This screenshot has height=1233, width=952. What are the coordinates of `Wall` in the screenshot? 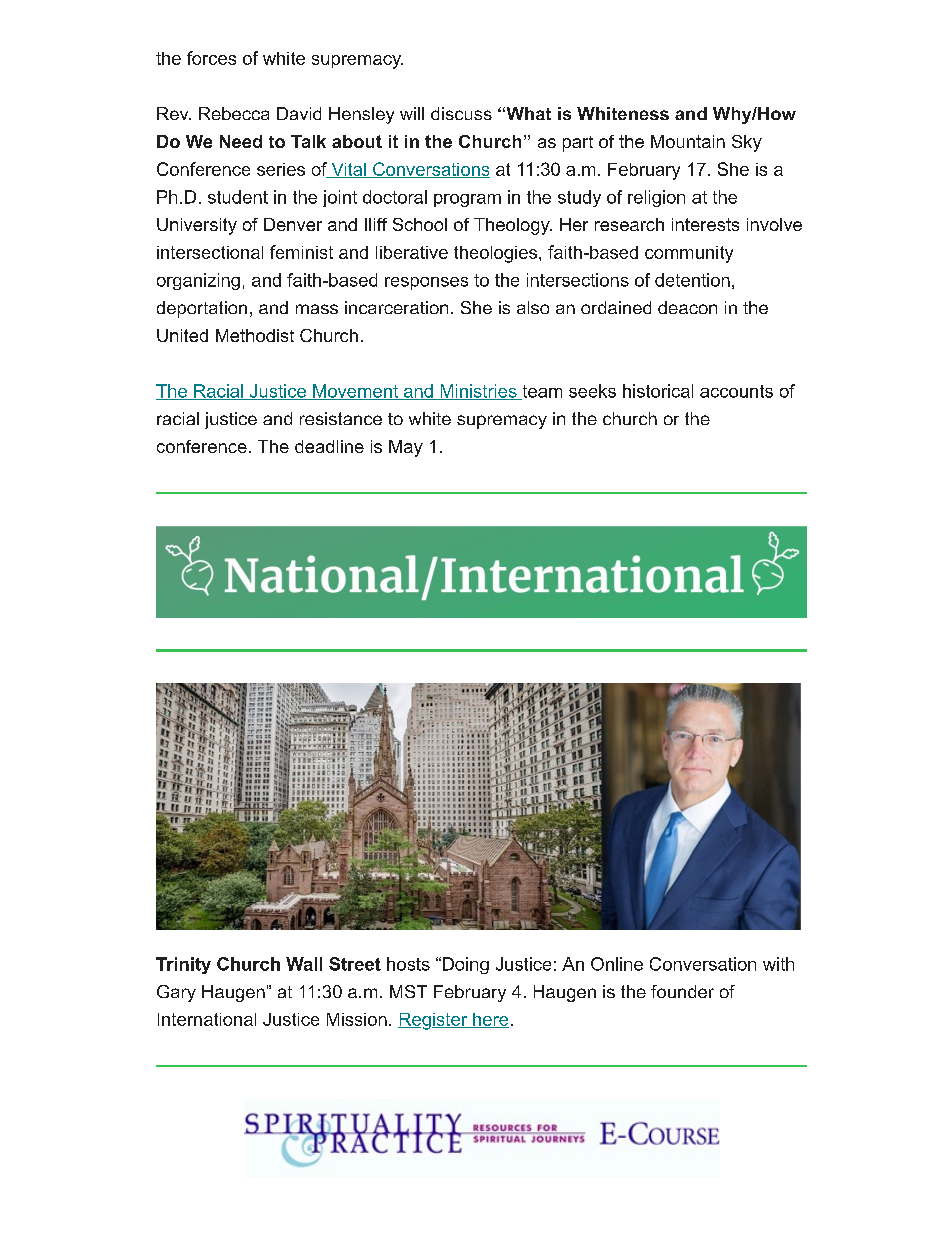 It's located at (304, 964).
